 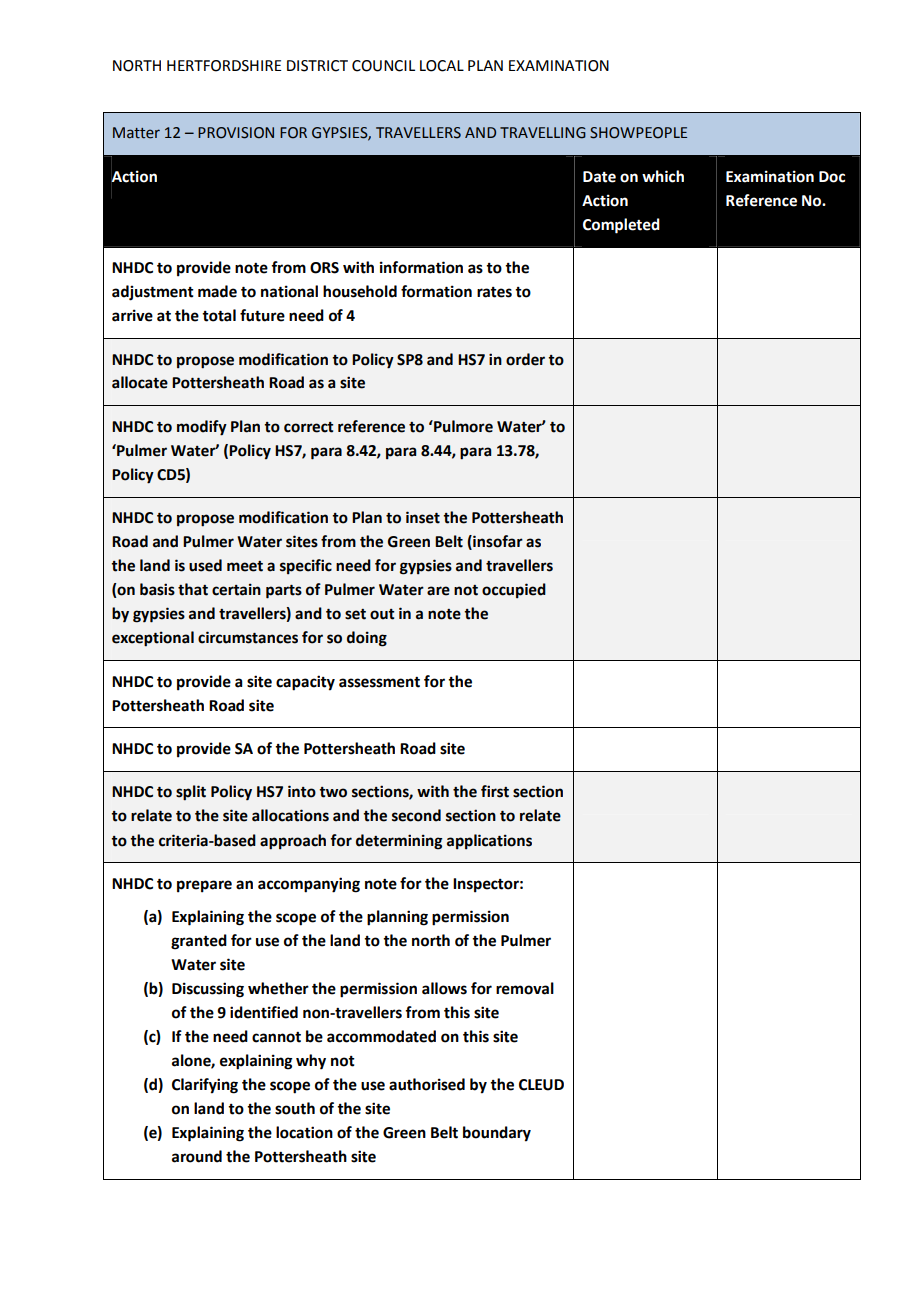 I want to click on certain, so click(x=236, y=589).
